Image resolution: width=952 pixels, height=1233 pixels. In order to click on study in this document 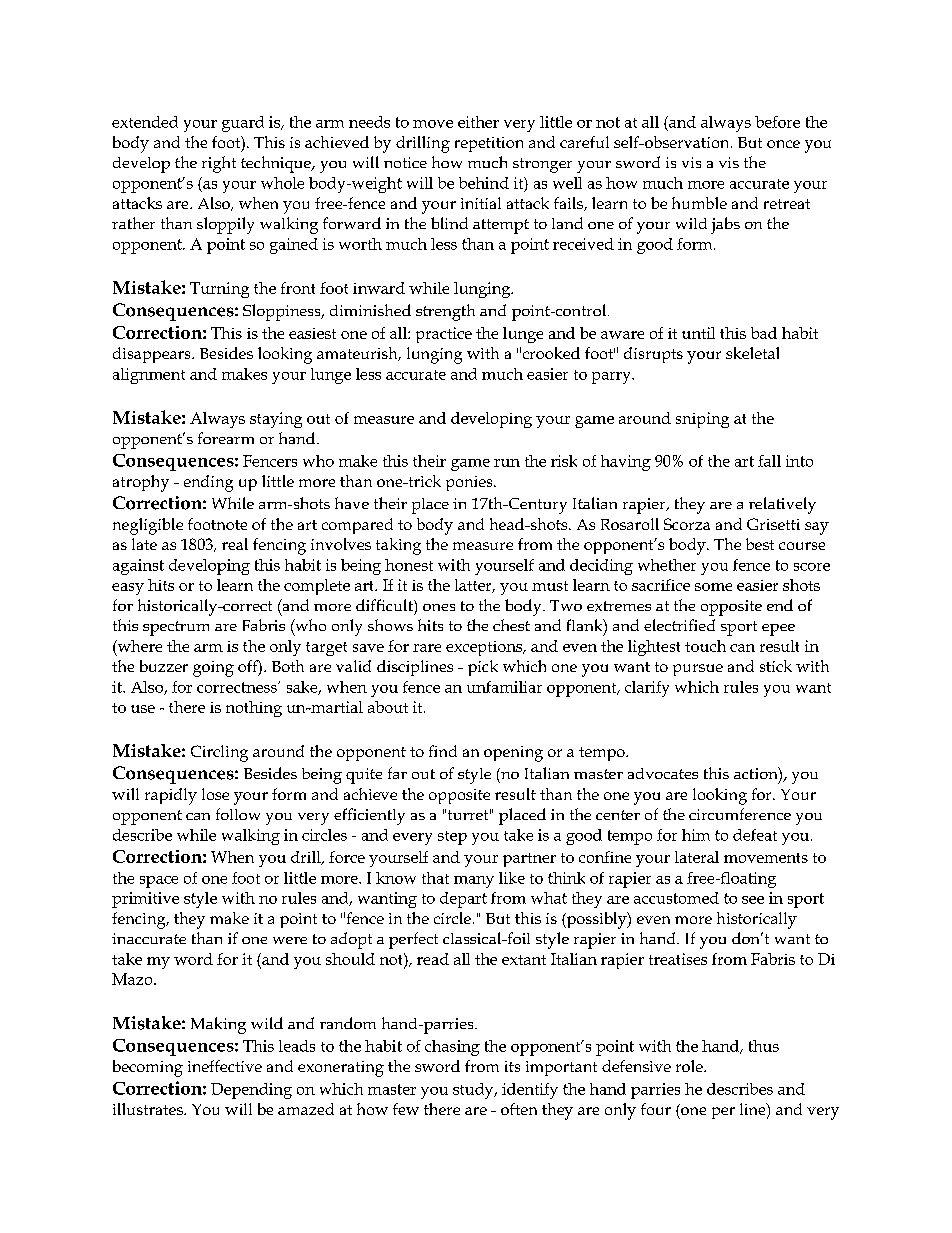, I will do `click(474, 1091)`.
